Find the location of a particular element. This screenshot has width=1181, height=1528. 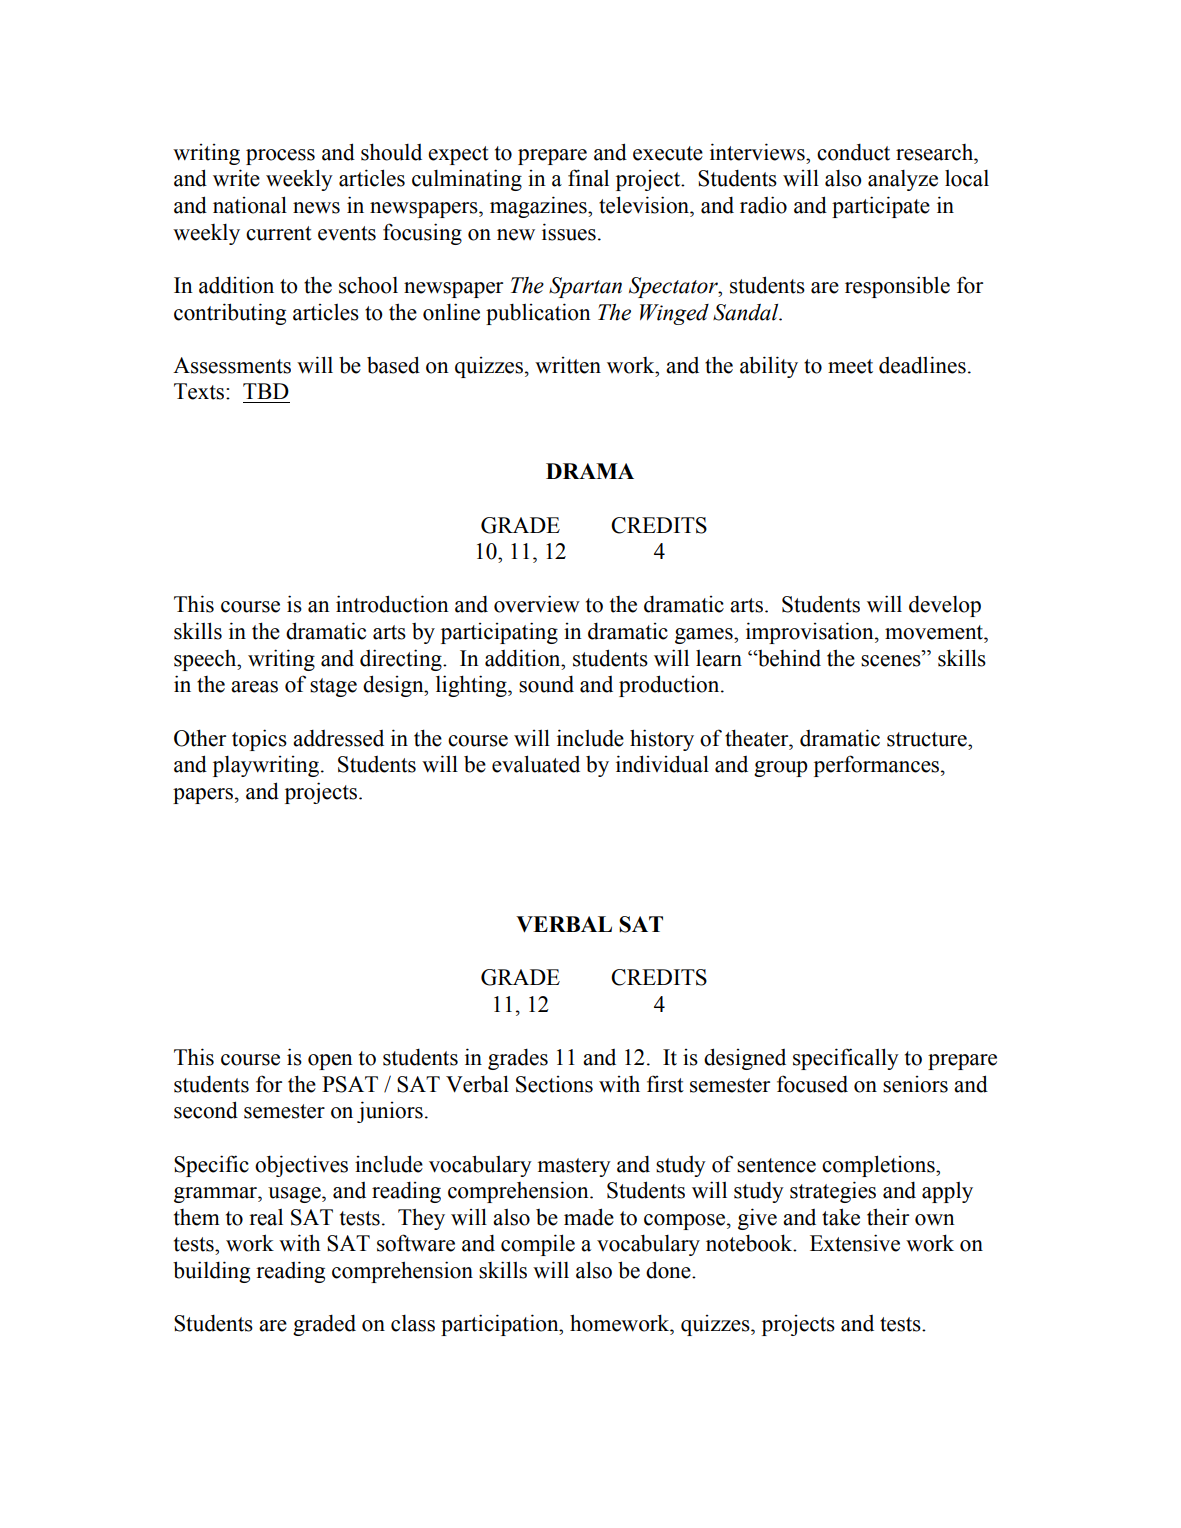

meet is located at coordinates (850, 366).
